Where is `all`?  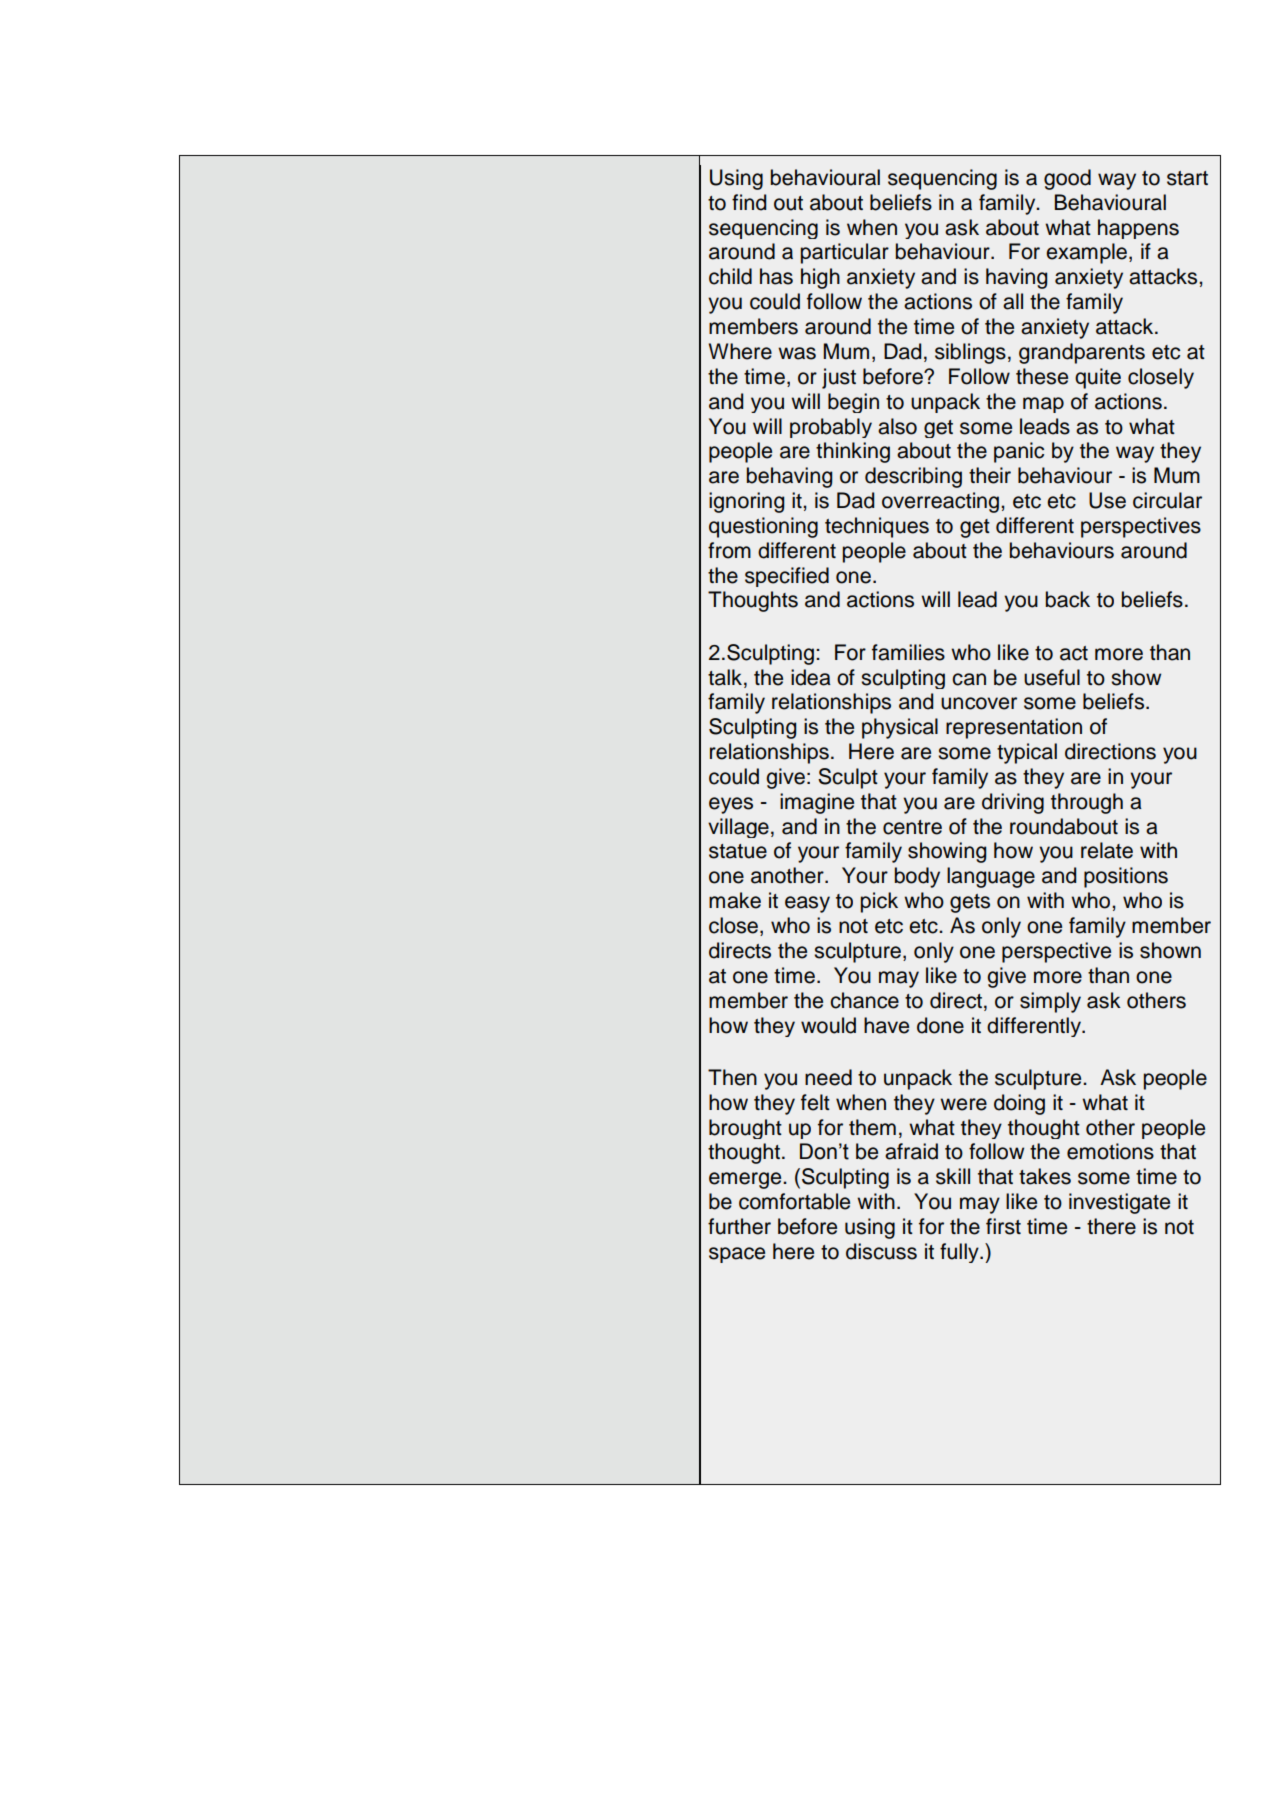 all is located at coordinates (1013, 301).
